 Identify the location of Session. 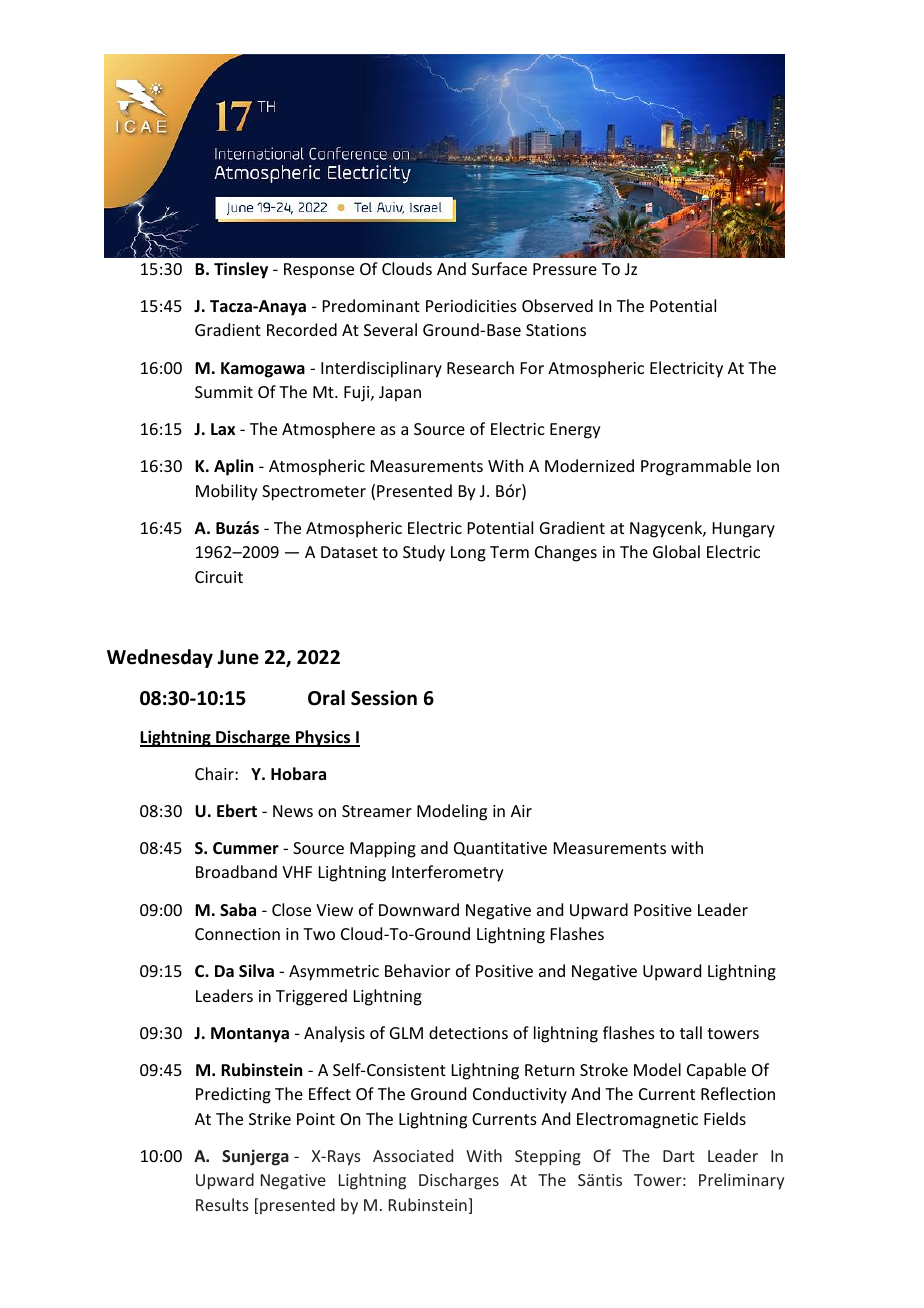
(384, 698).
